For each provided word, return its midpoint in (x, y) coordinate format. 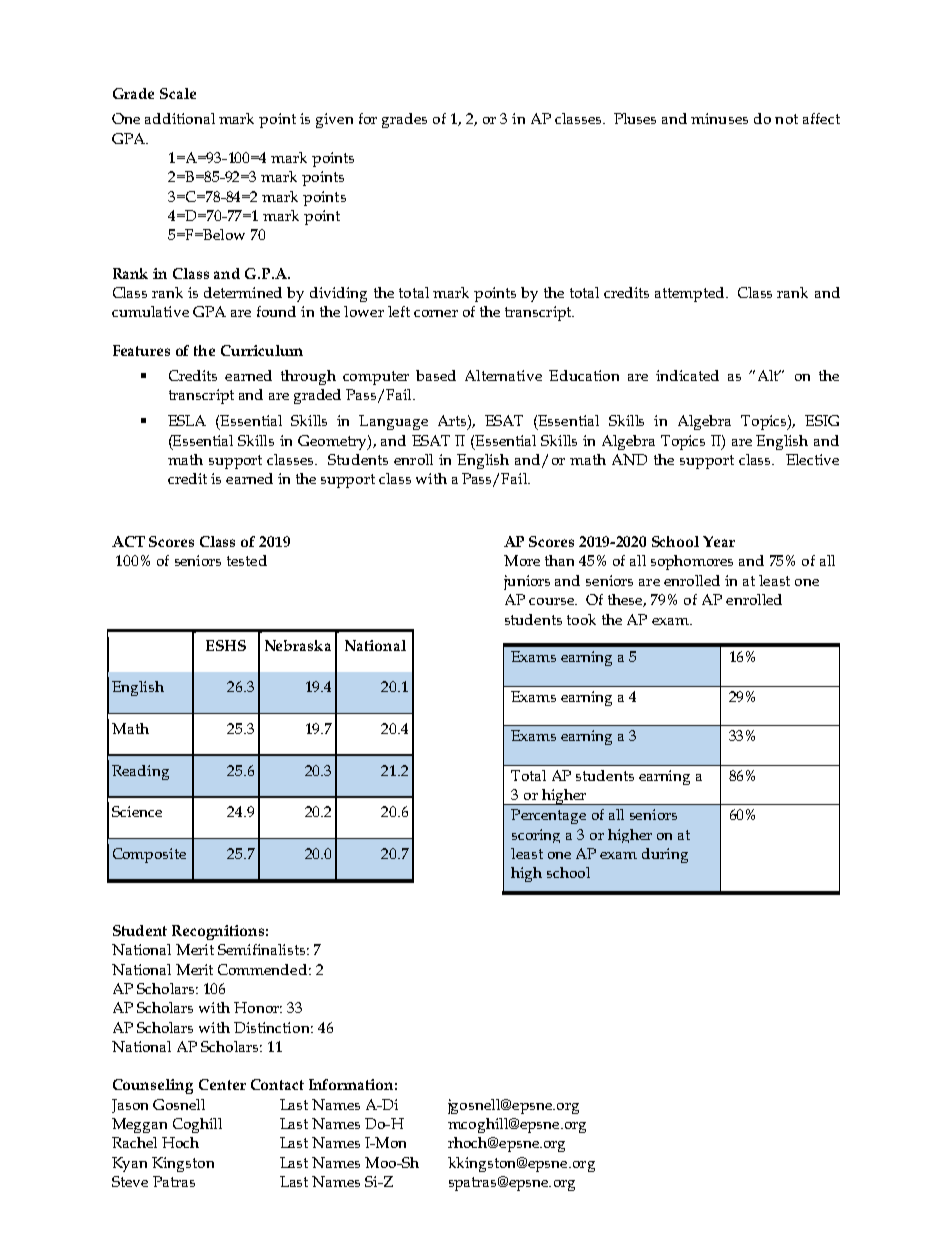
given (334, 120)
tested (247, 560)
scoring (536, 836)
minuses (719, 118)
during (665, 855)
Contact (277, 1084)
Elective (812, 459)
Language (393, 422)
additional (180, 118)
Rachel (134, 1142)
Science (137, 811)
